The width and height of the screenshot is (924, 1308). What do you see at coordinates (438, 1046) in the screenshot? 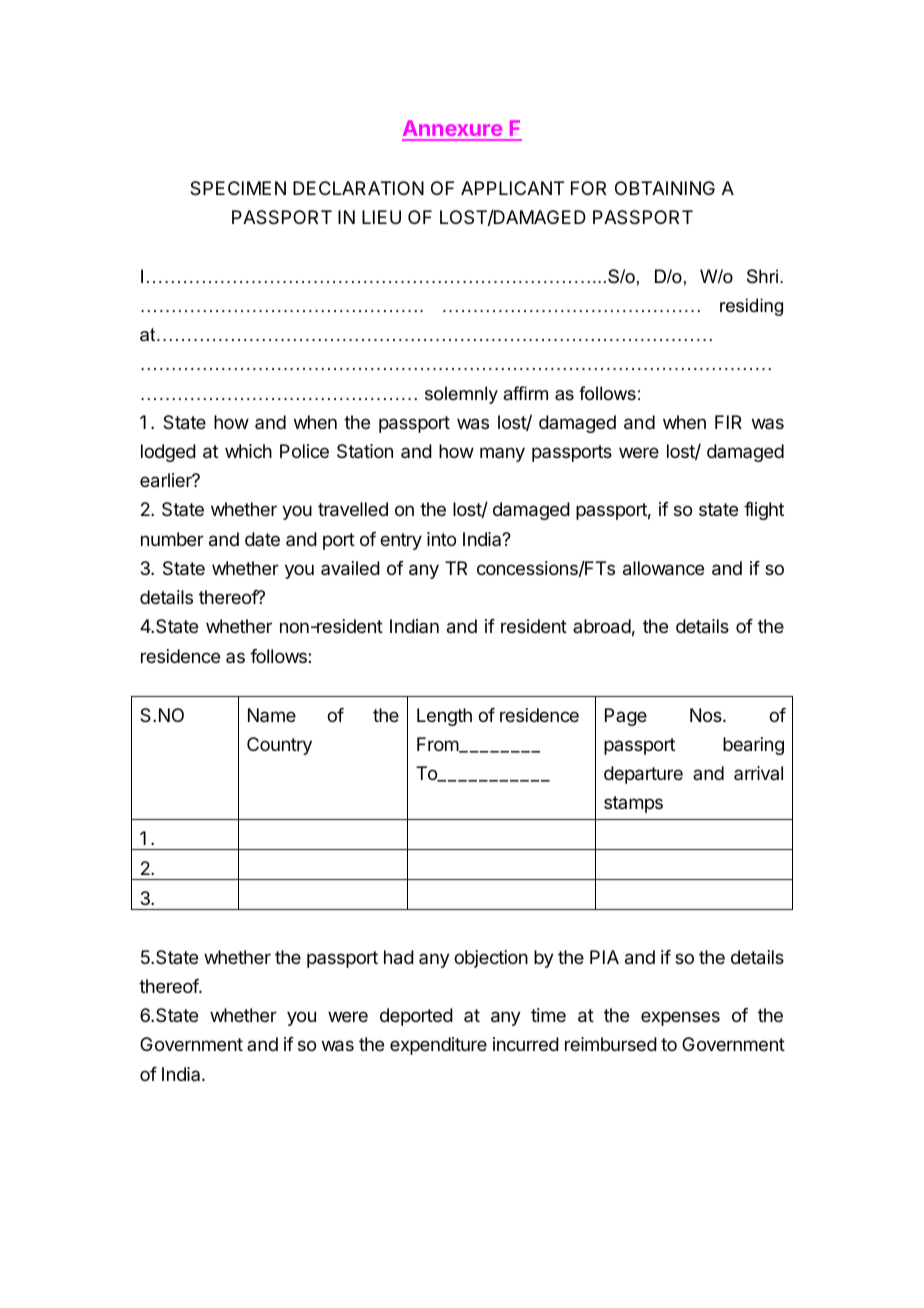
I see `expenditure` at bounding box center [438, 1046].
